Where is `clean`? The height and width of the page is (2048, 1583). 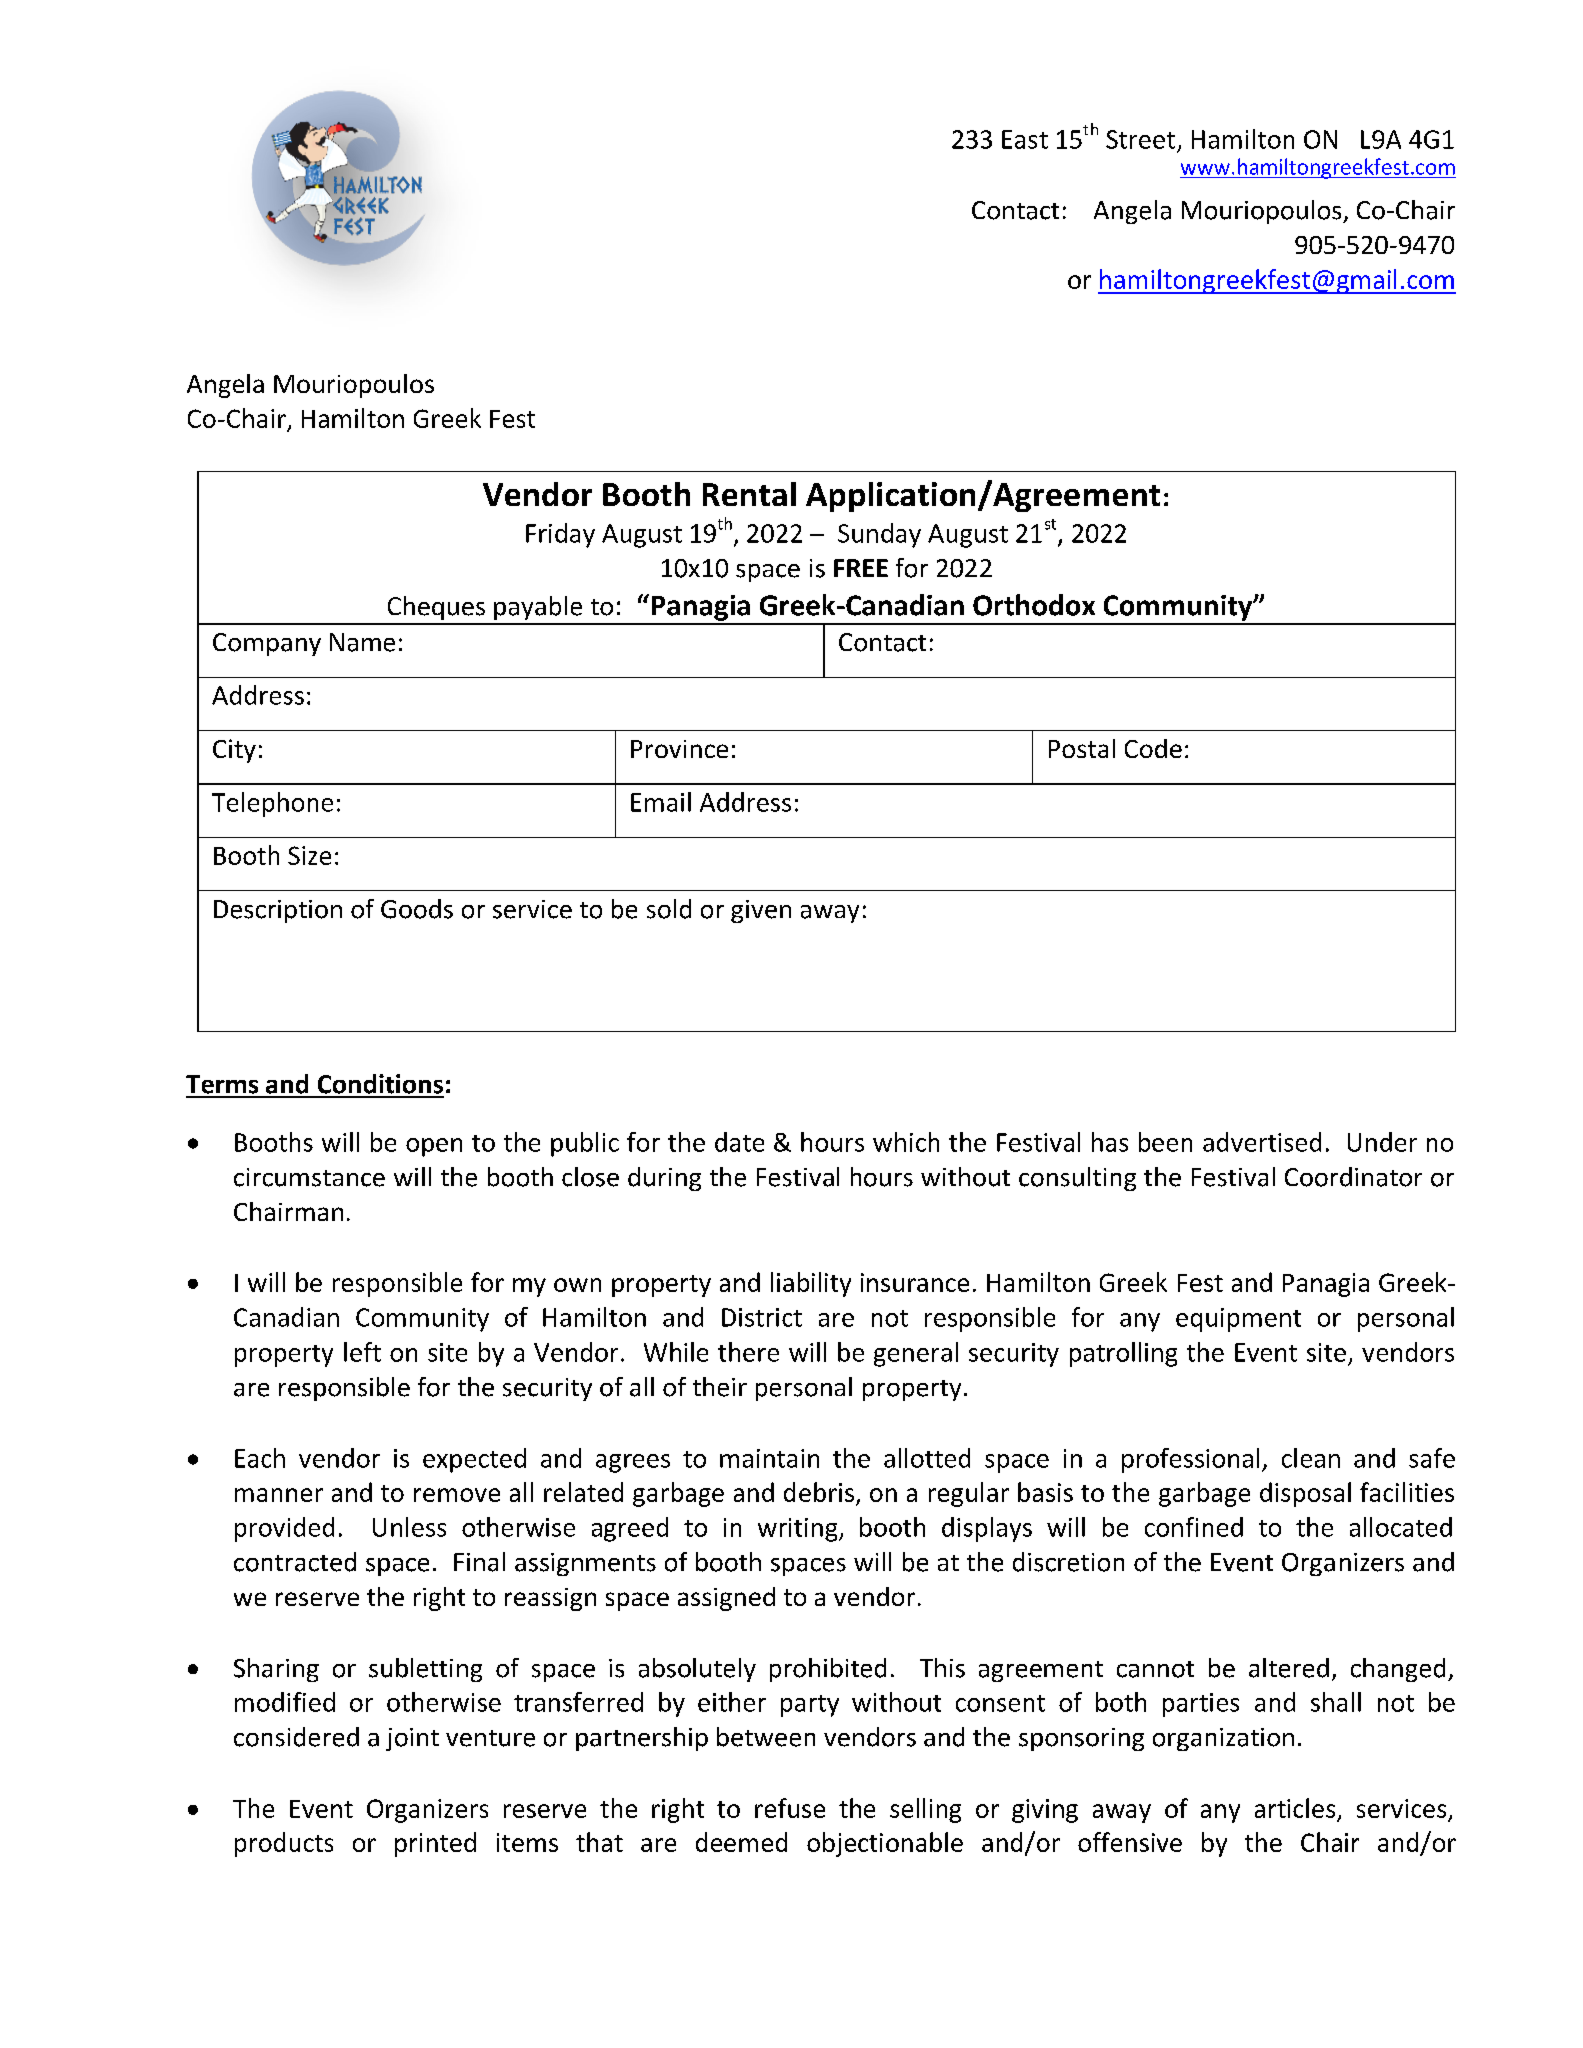 clean is located at coordinates (1311, 1458).
